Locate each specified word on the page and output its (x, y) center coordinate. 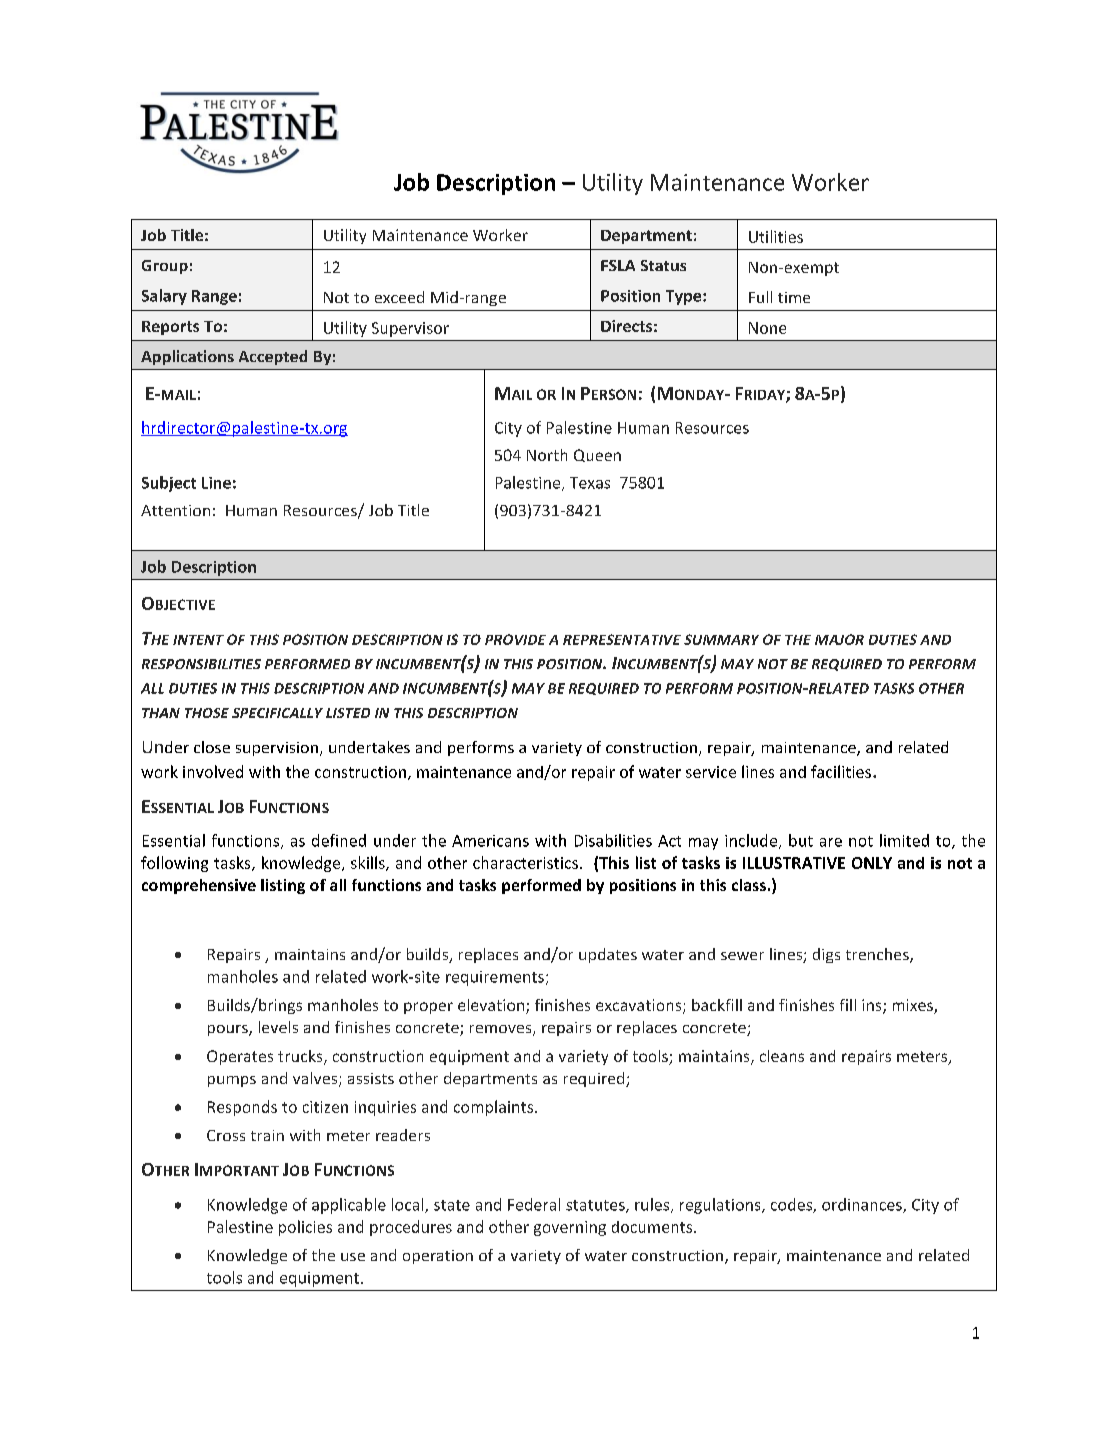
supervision (277, 749)
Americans (490, 841)
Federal (534, 1204)
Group (165, 267)
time (794, 297)
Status (663, 265)
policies (305, 1228)
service (711, 772)
